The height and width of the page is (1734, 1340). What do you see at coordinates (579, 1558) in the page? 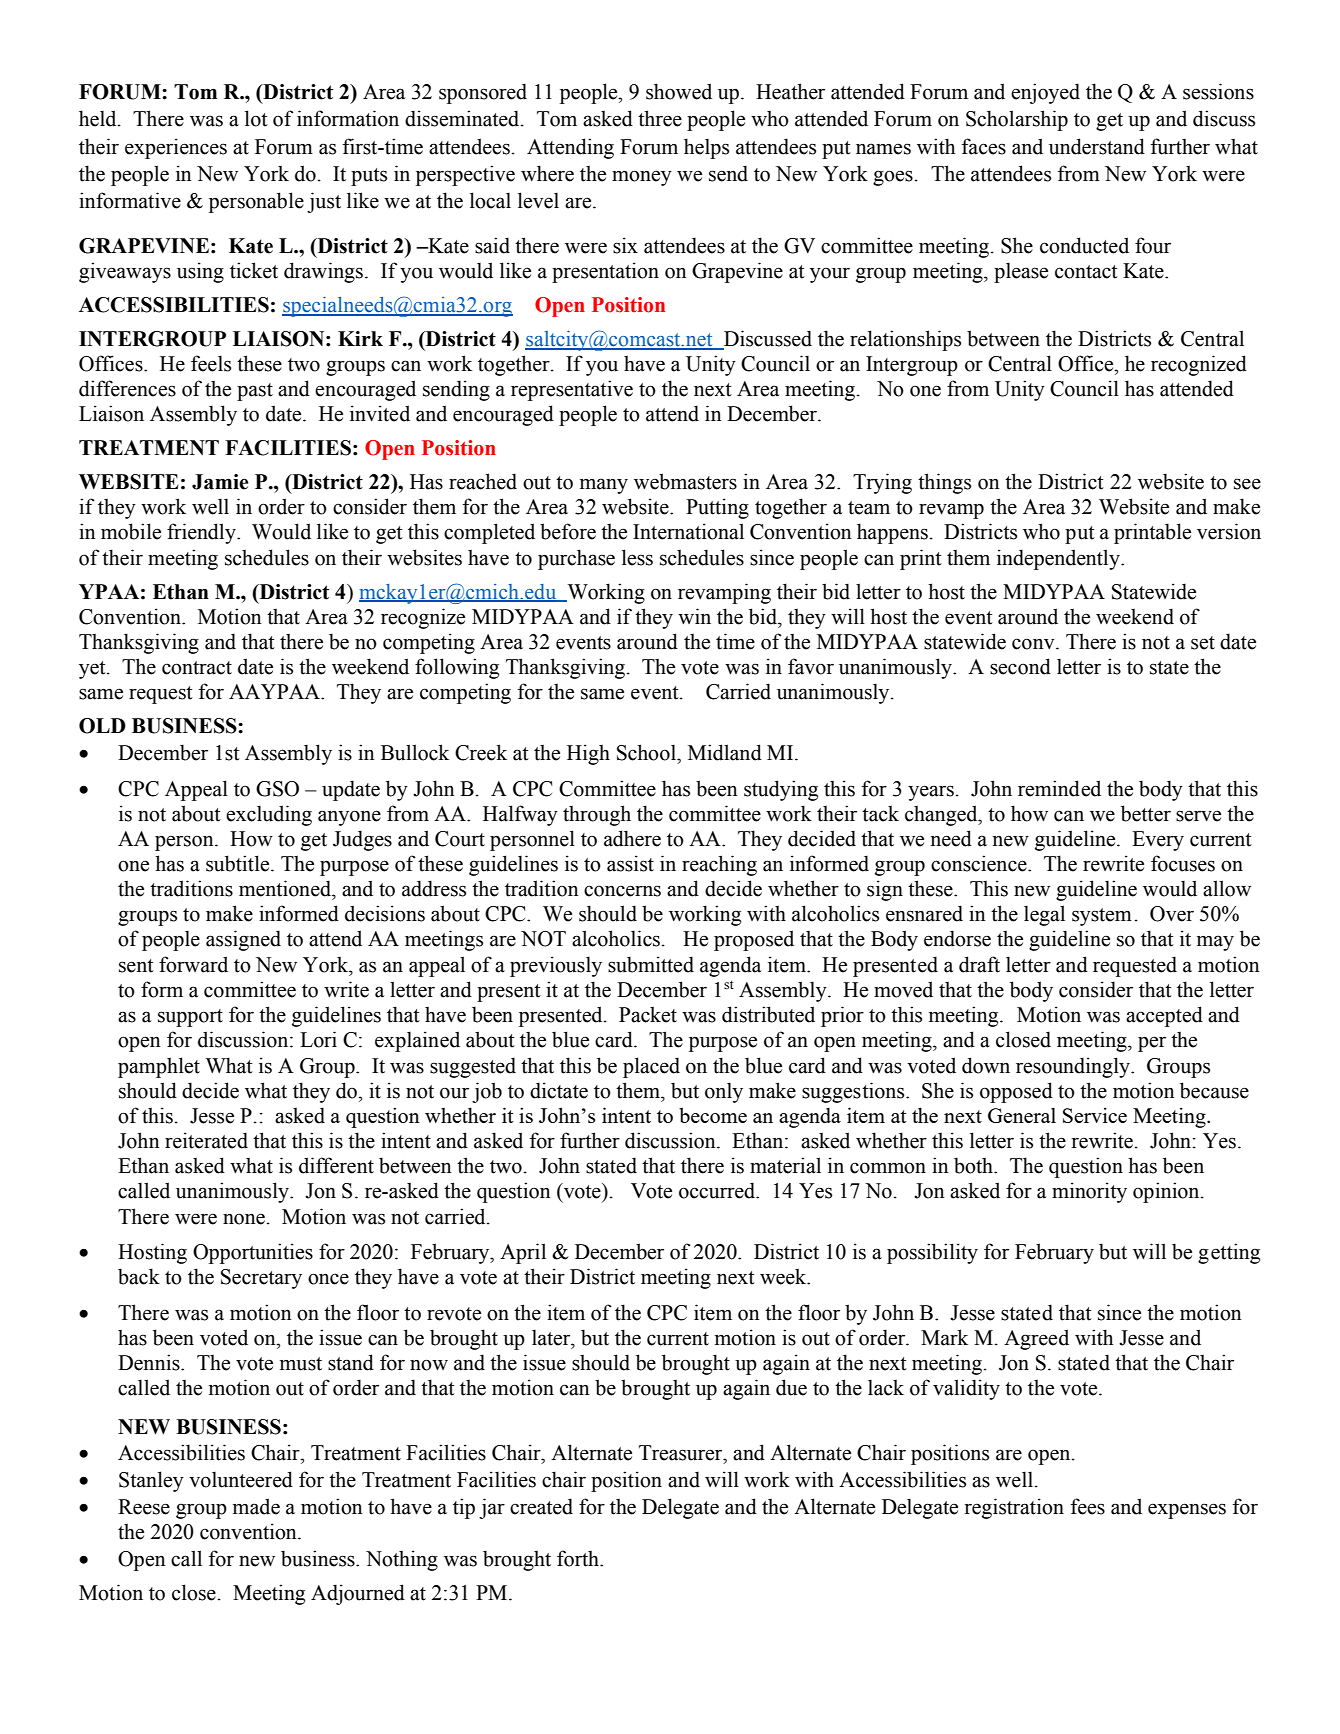
I see `forth` at bounding box center [579, 1558].
